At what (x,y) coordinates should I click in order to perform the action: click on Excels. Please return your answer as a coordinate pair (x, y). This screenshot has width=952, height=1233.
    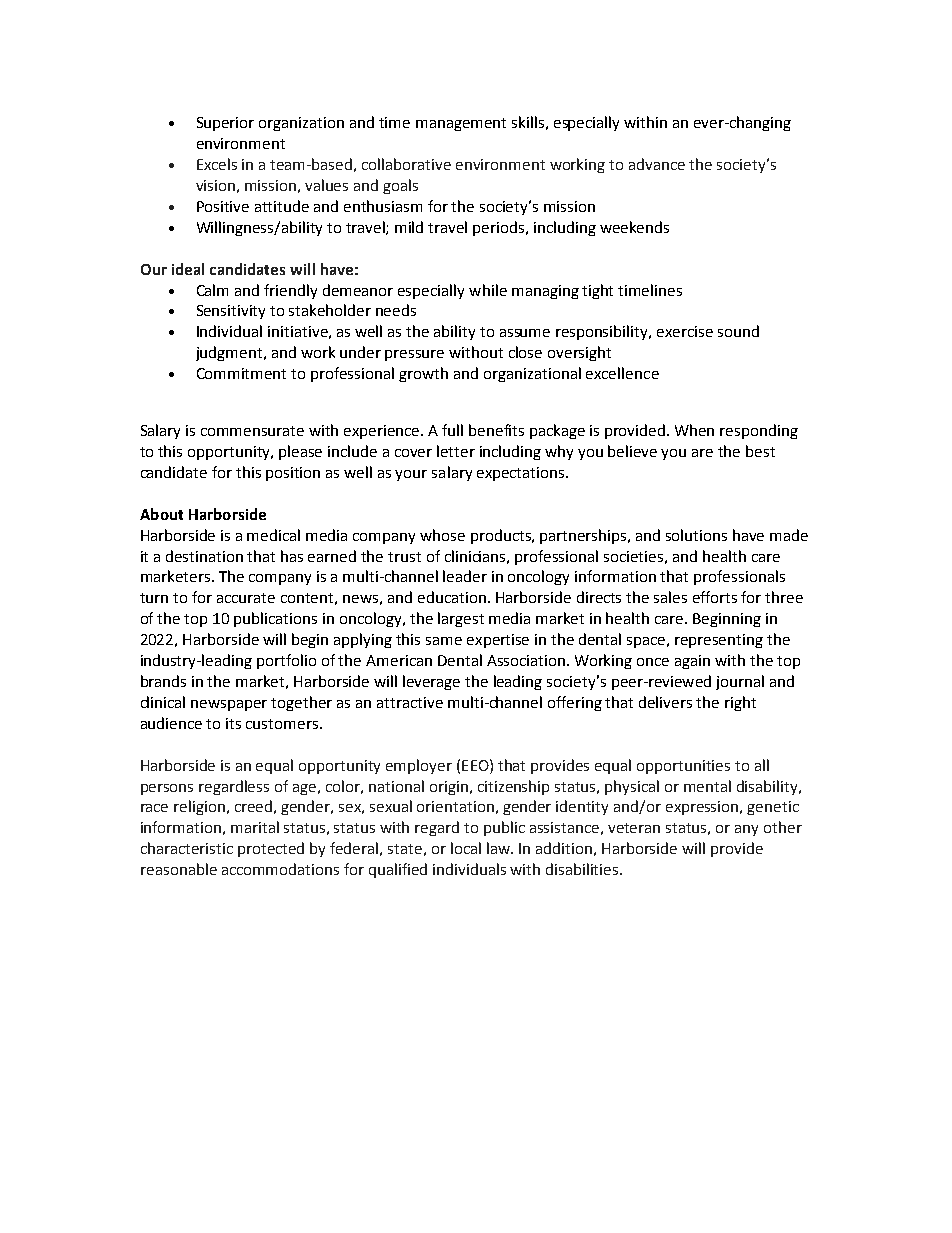
    Looking at the image, I should click on (217, 164).
